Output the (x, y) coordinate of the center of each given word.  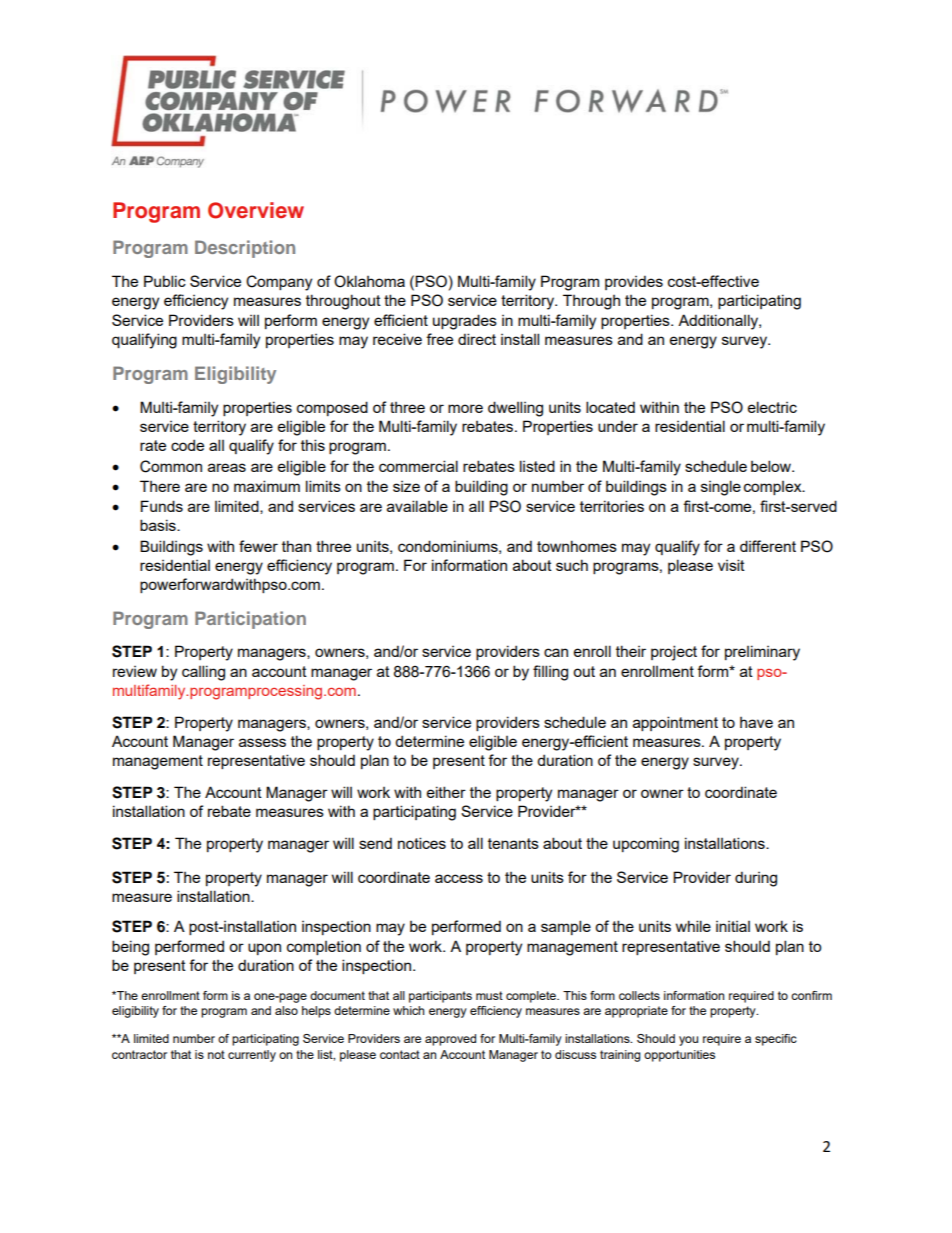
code (187, 445)
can (556, 652)
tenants (513, 843)
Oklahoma (369, 281)
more (465, 408)
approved (450, 1040)
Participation (250, 620)
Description (245, 249)
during (756, 879)
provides (634, 282)
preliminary (762, 653)
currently (252, 1056)
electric (772, 407)
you (688, 1041)
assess (262, 742)
